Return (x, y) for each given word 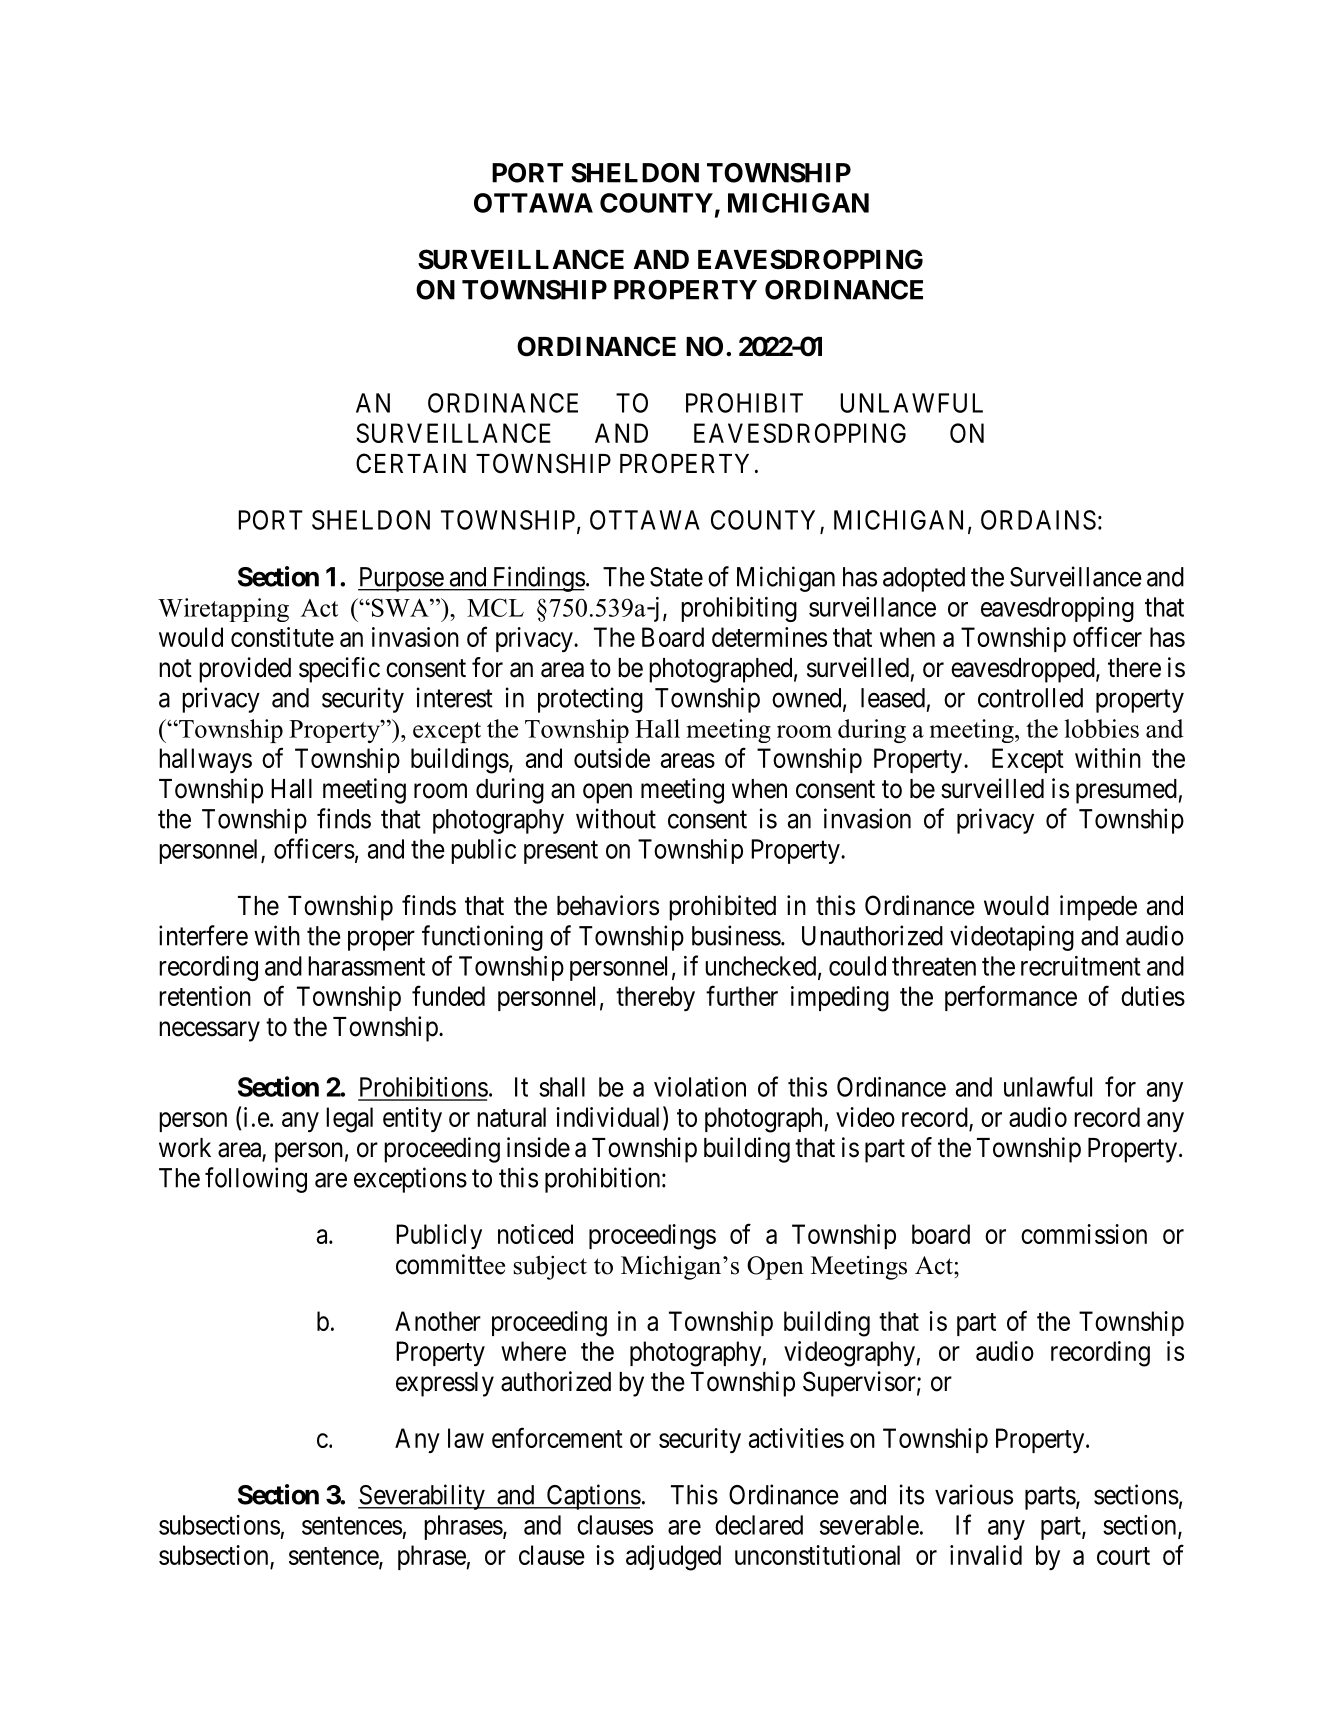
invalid (986, 1555)
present (561, 852)
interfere (203, 935)
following (256, 1180)
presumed (1126, 791)
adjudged (673, 1558)
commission (1084, 1234)
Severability (422, 1497)
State (676, 577)
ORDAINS (1038, 520)
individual (610, 1118)
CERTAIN (411, 463)
